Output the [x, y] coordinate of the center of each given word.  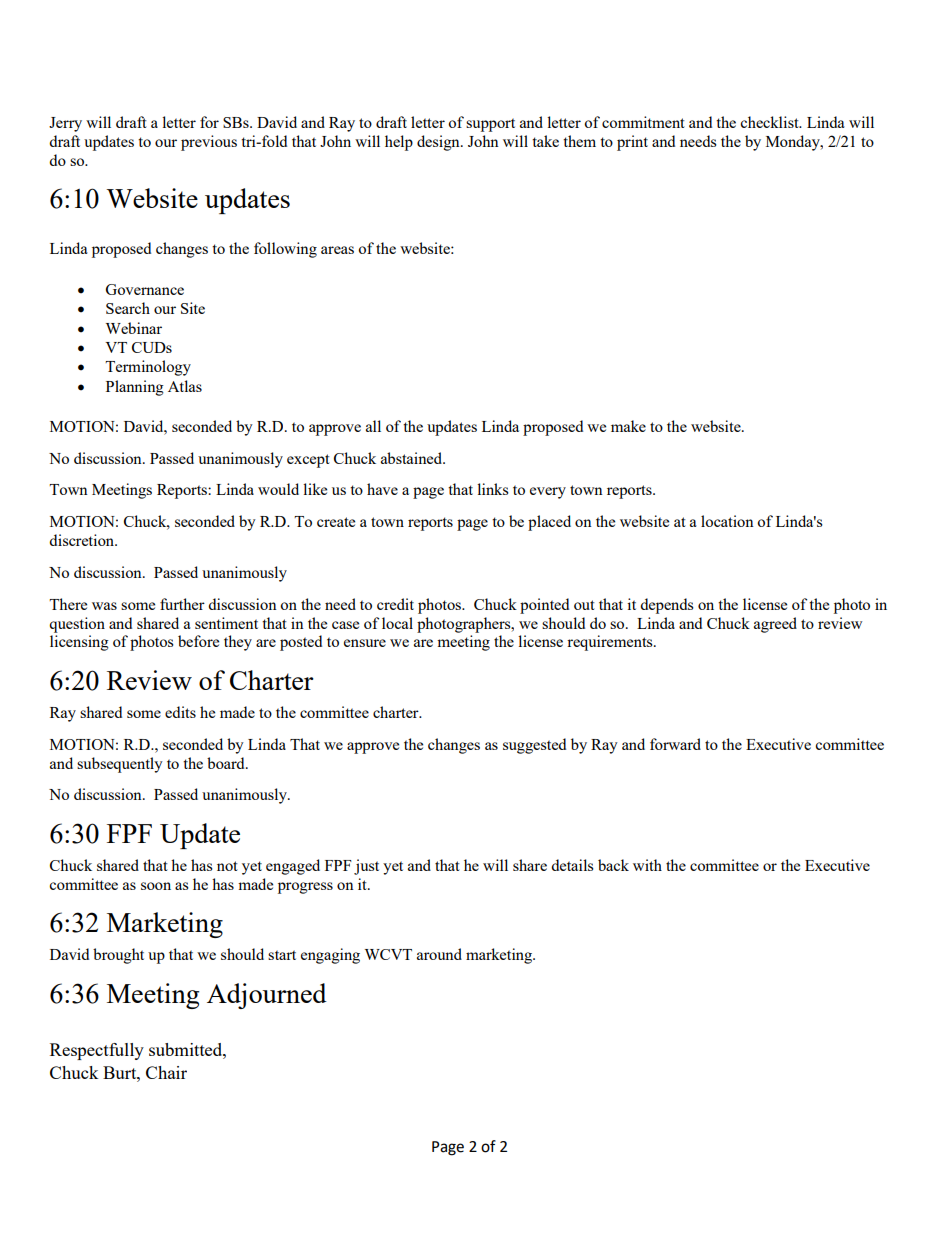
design [439, 143]
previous [209, 143]
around [439, 954]
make [628, 426]
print [632, 143]
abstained [413, 458]
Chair [166, 1072]
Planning [135, 388]
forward [675, 744]
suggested [534, 746]
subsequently [120, 765]
